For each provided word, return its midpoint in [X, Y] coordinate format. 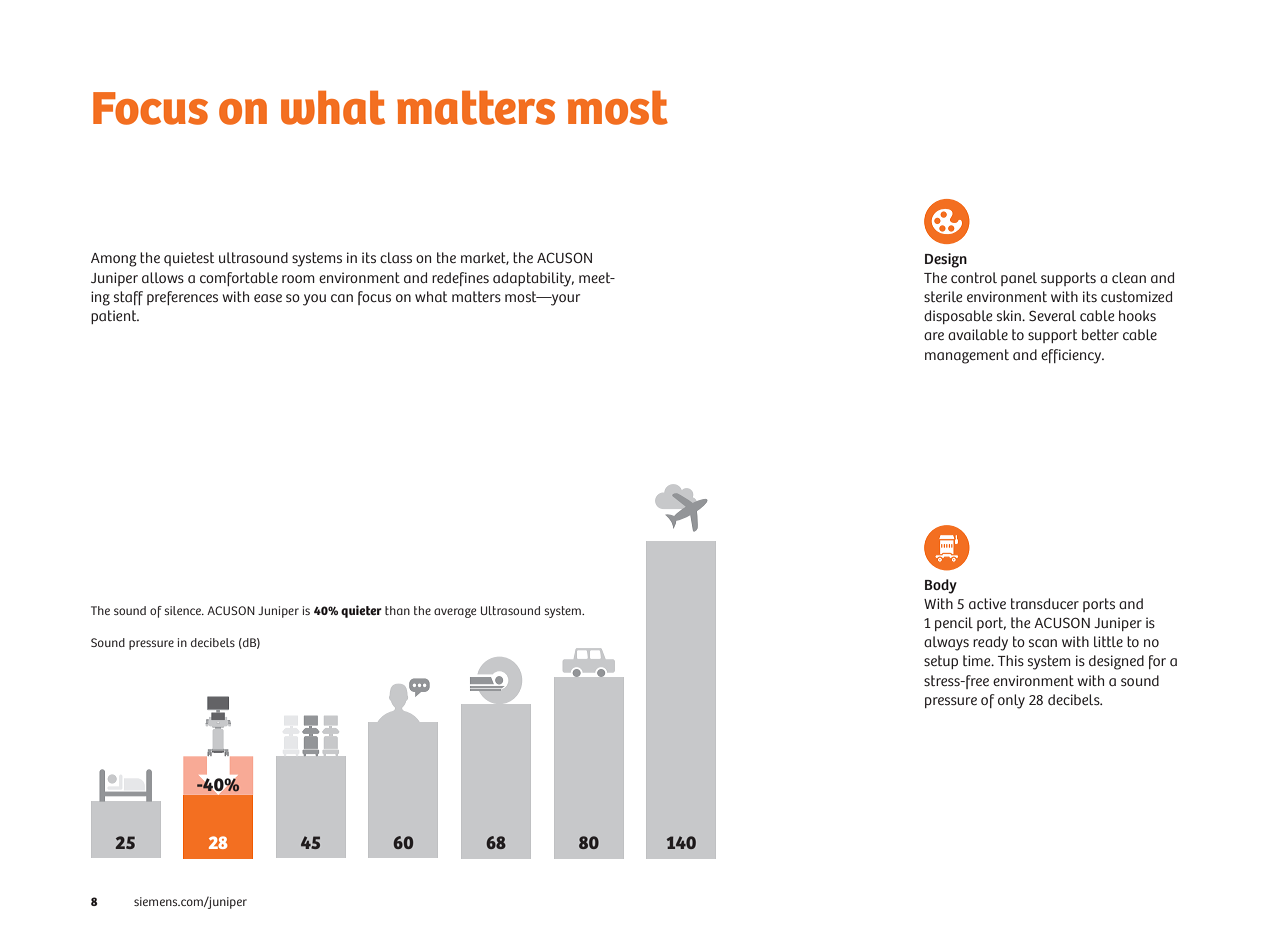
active [987, 603]
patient [115, 317]
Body [941, 586]
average [455, 613]
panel [1019, 279]
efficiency [1072, 356]
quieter [361, 611]
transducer [1045, 603]
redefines [460, 279]
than [397, 610]
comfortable [239, 279]
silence [184, 610]
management [967, 356]
